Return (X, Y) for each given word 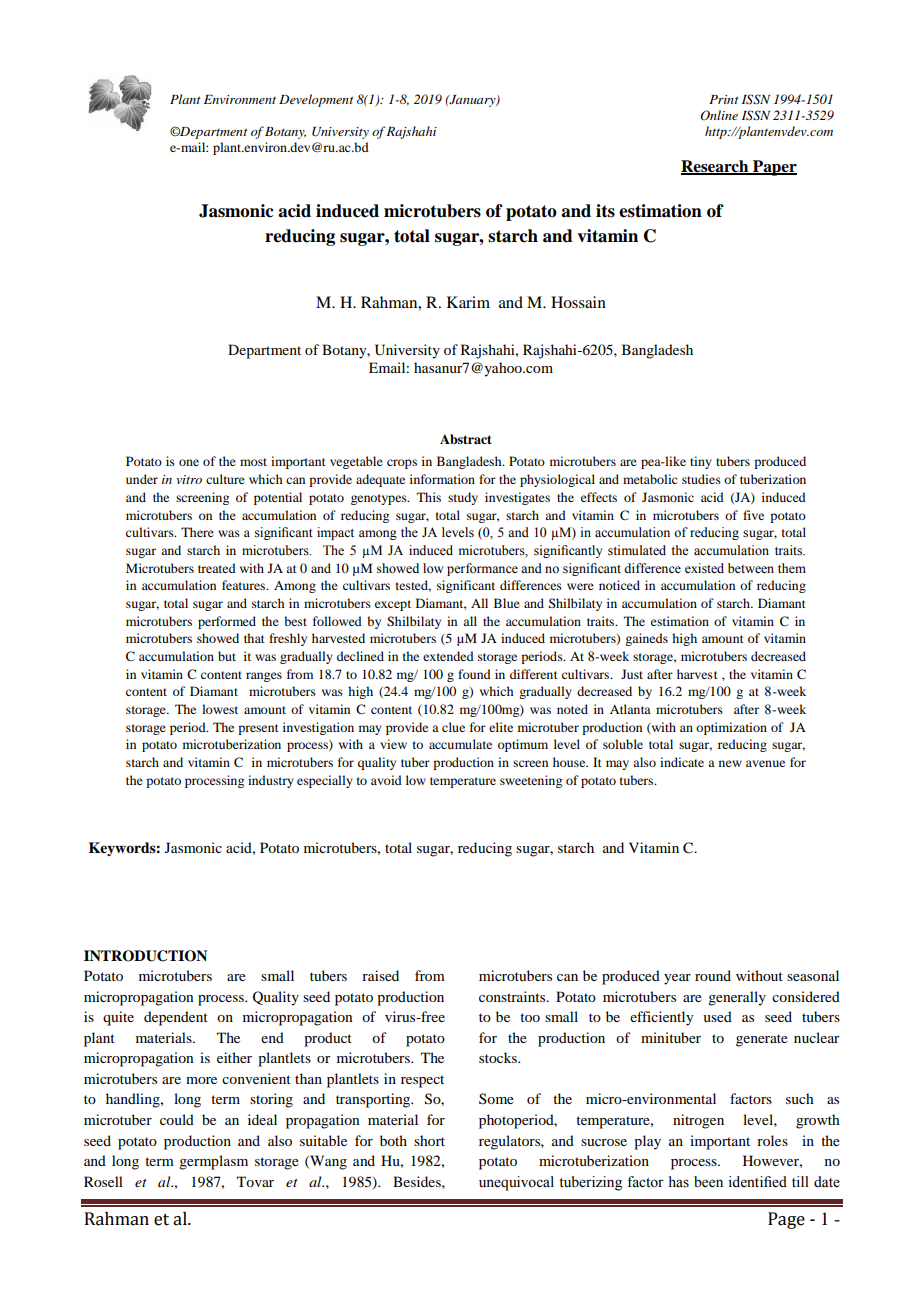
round (713, 975)
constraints (513, 996)
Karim (468, 302)
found (474, 674)
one (189, 462)
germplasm (213, 1162)
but (227, 656)
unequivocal (516, 1183)
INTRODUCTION (145, 956)
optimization (731, 728)
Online (719, 115)
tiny (701, 462)
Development (316, 100)
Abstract (466, 439)
